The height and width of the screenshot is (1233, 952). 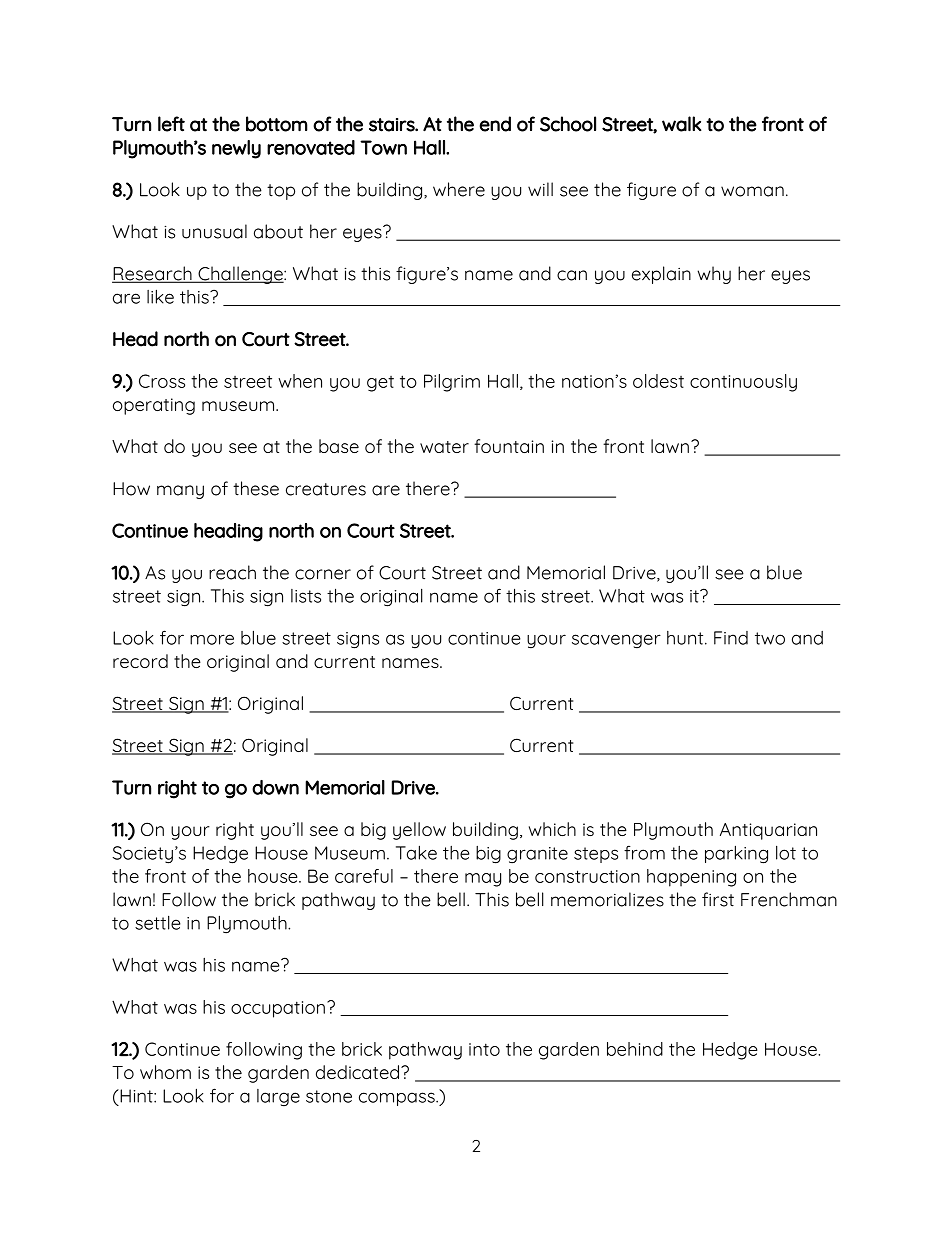 I want to click on yellow, so click(x=419, y=831).
